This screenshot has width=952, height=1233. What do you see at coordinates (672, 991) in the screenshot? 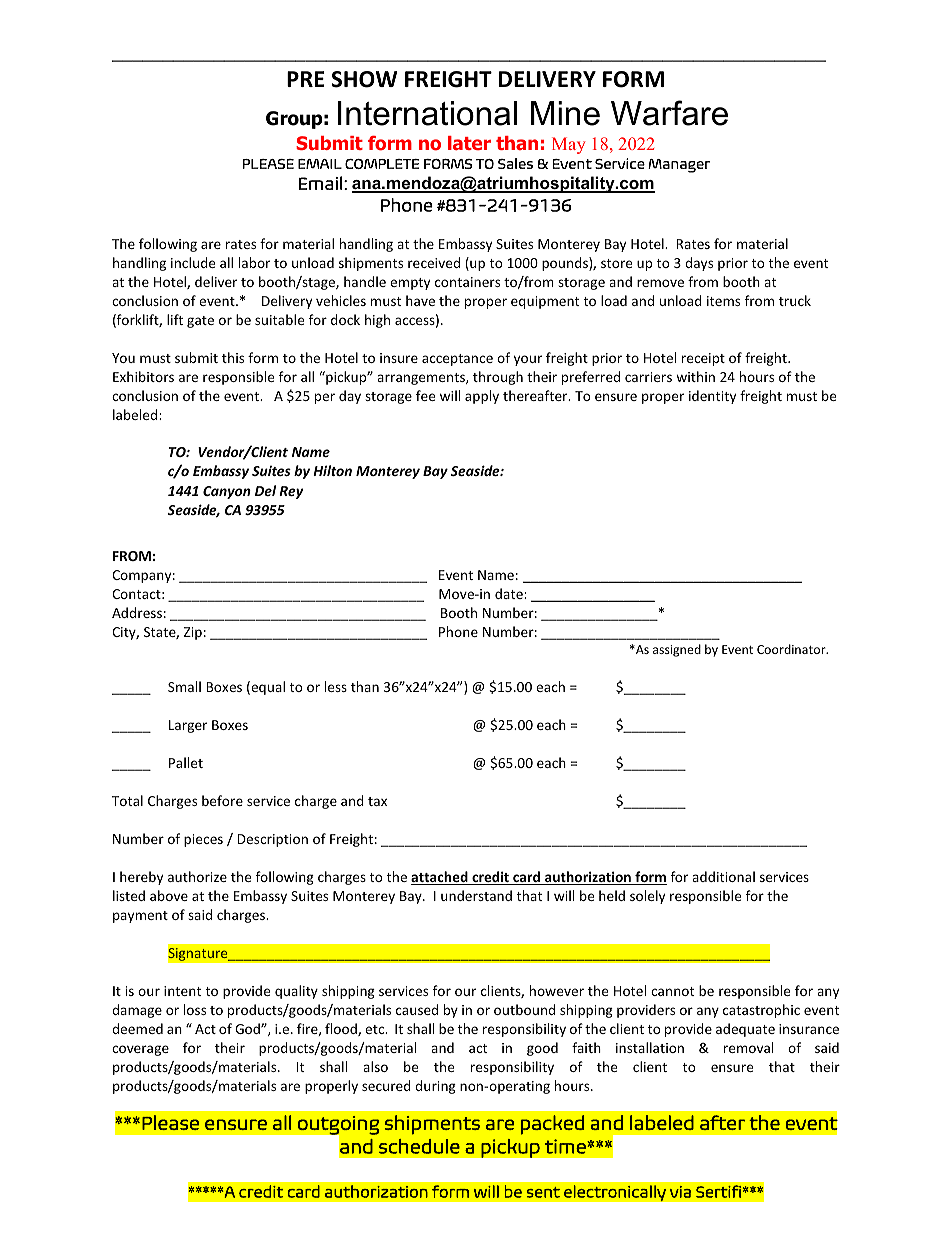
I see `cannot` at bounding box center [672, 991].
